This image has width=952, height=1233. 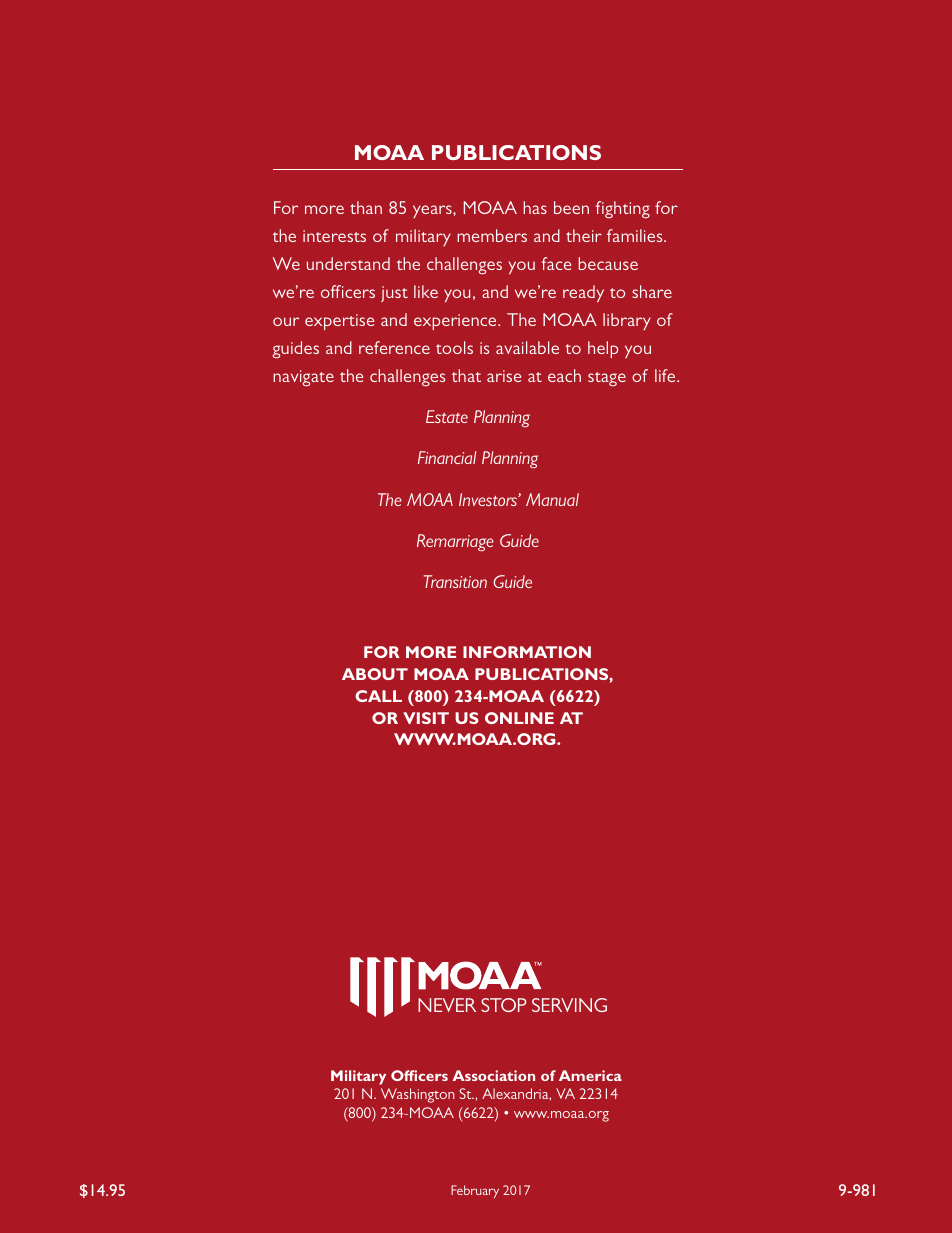 I want to click on ONLINE, so click(x=519, y=718).
